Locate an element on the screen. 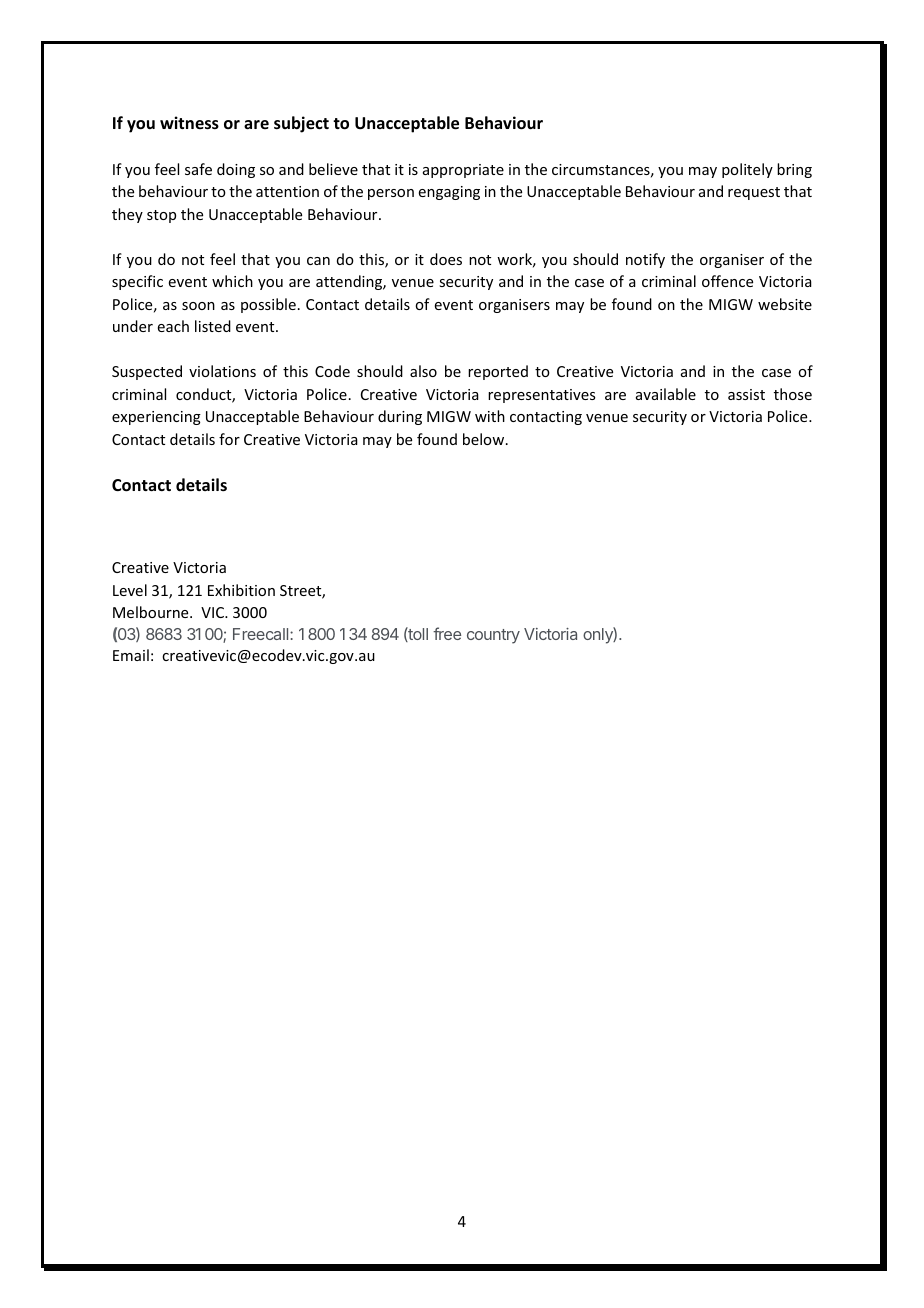  Email is located at coordinates (131, 655).
